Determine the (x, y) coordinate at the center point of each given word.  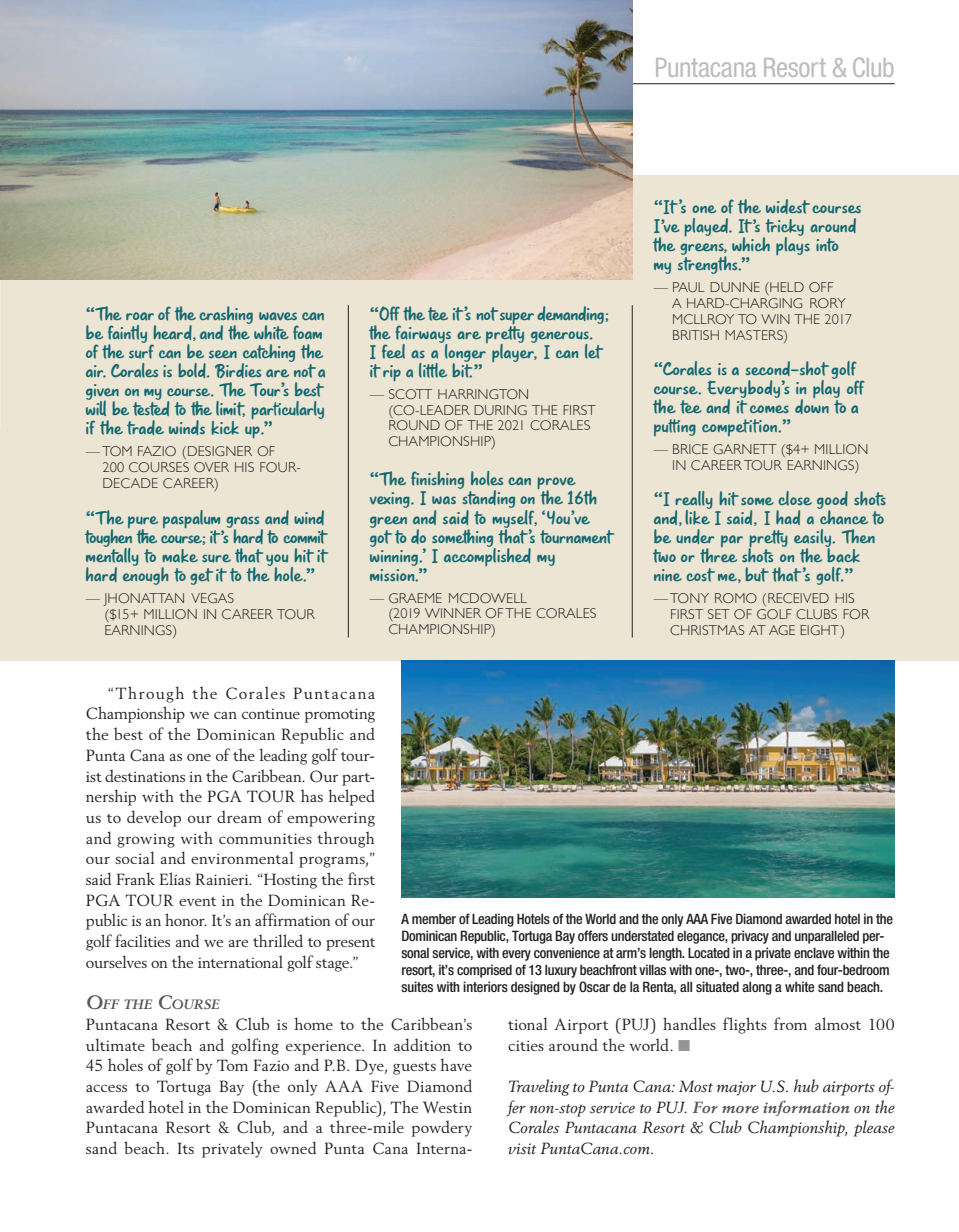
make (180, 556)
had (788, 517)
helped (352, 797)
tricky (783, 228)
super (517, 319)
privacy (750, 937)
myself (514, 518)
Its (186, 1148)
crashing (226, 316)
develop (154, 818)
